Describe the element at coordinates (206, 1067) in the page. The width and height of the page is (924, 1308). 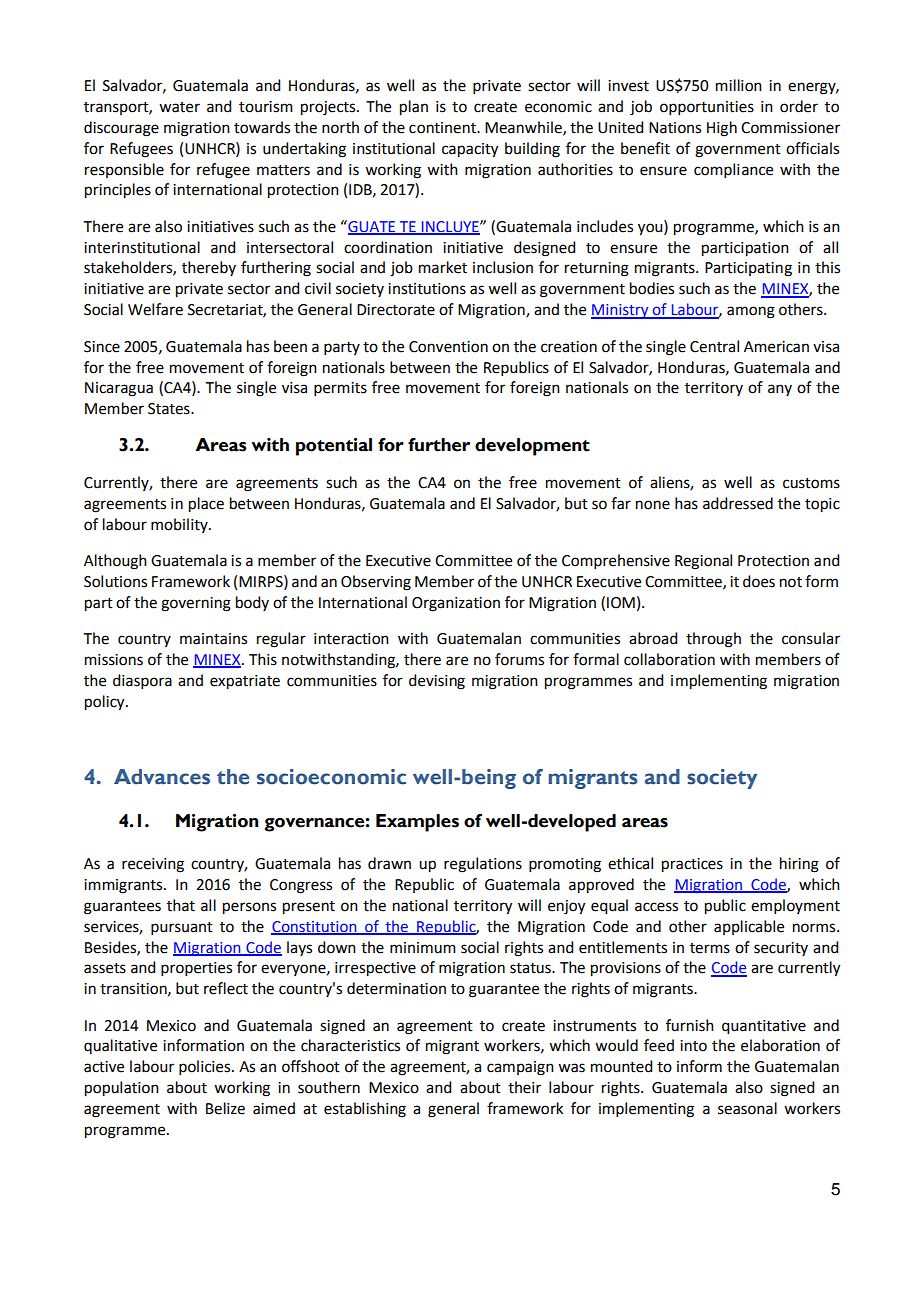
I see `policies` at that location.
